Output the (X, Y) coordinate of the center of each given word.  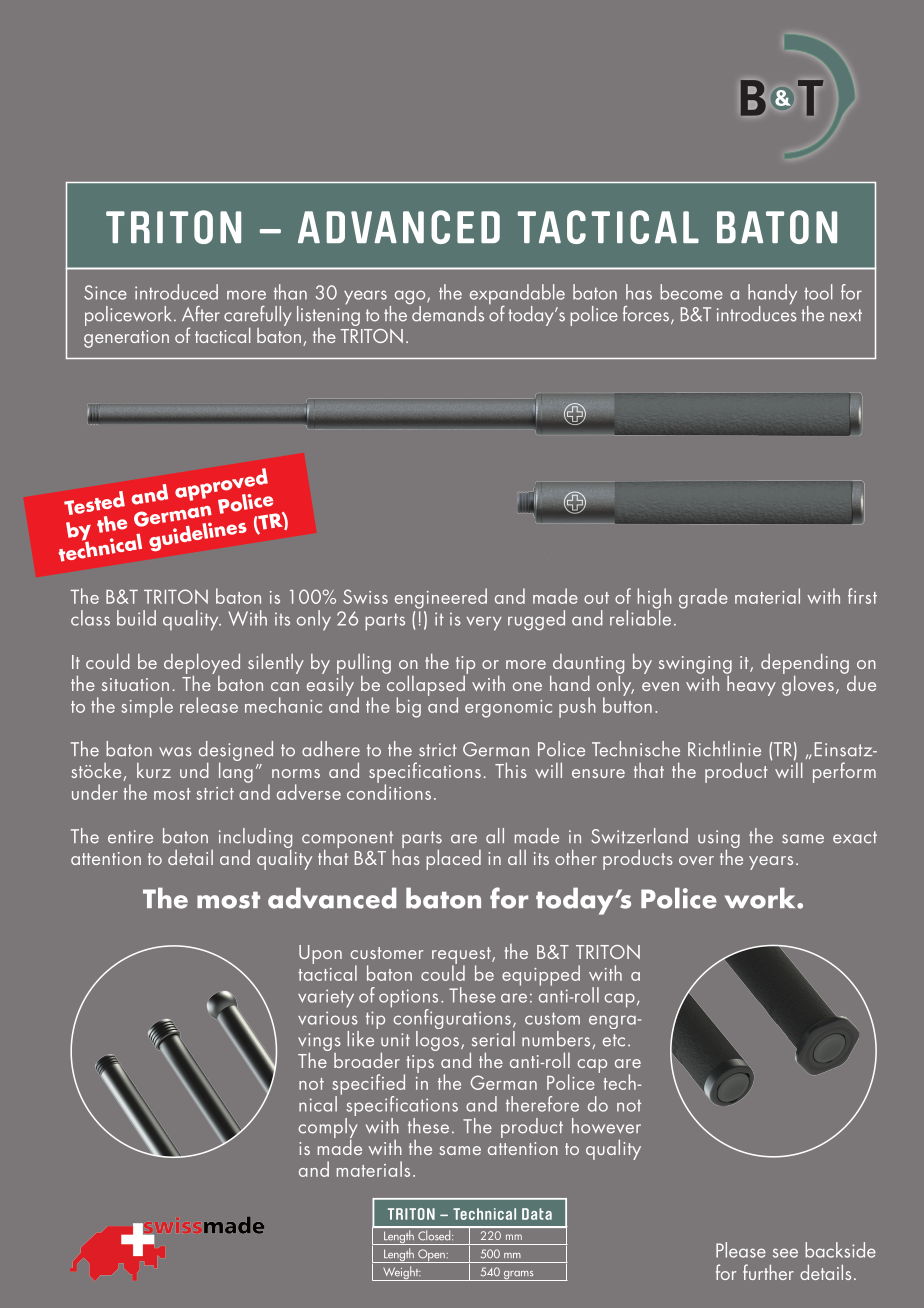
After (201, 314)
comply (327, 1128)
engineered (441, 598)
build (136, 618)
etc (614, 1040)
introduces (757, 312)
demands (447, 312)
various (328, 1018)
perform (844, 772)
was (175, 752)
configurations (451, 1019)
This (511, 770)
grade (703, 598)
